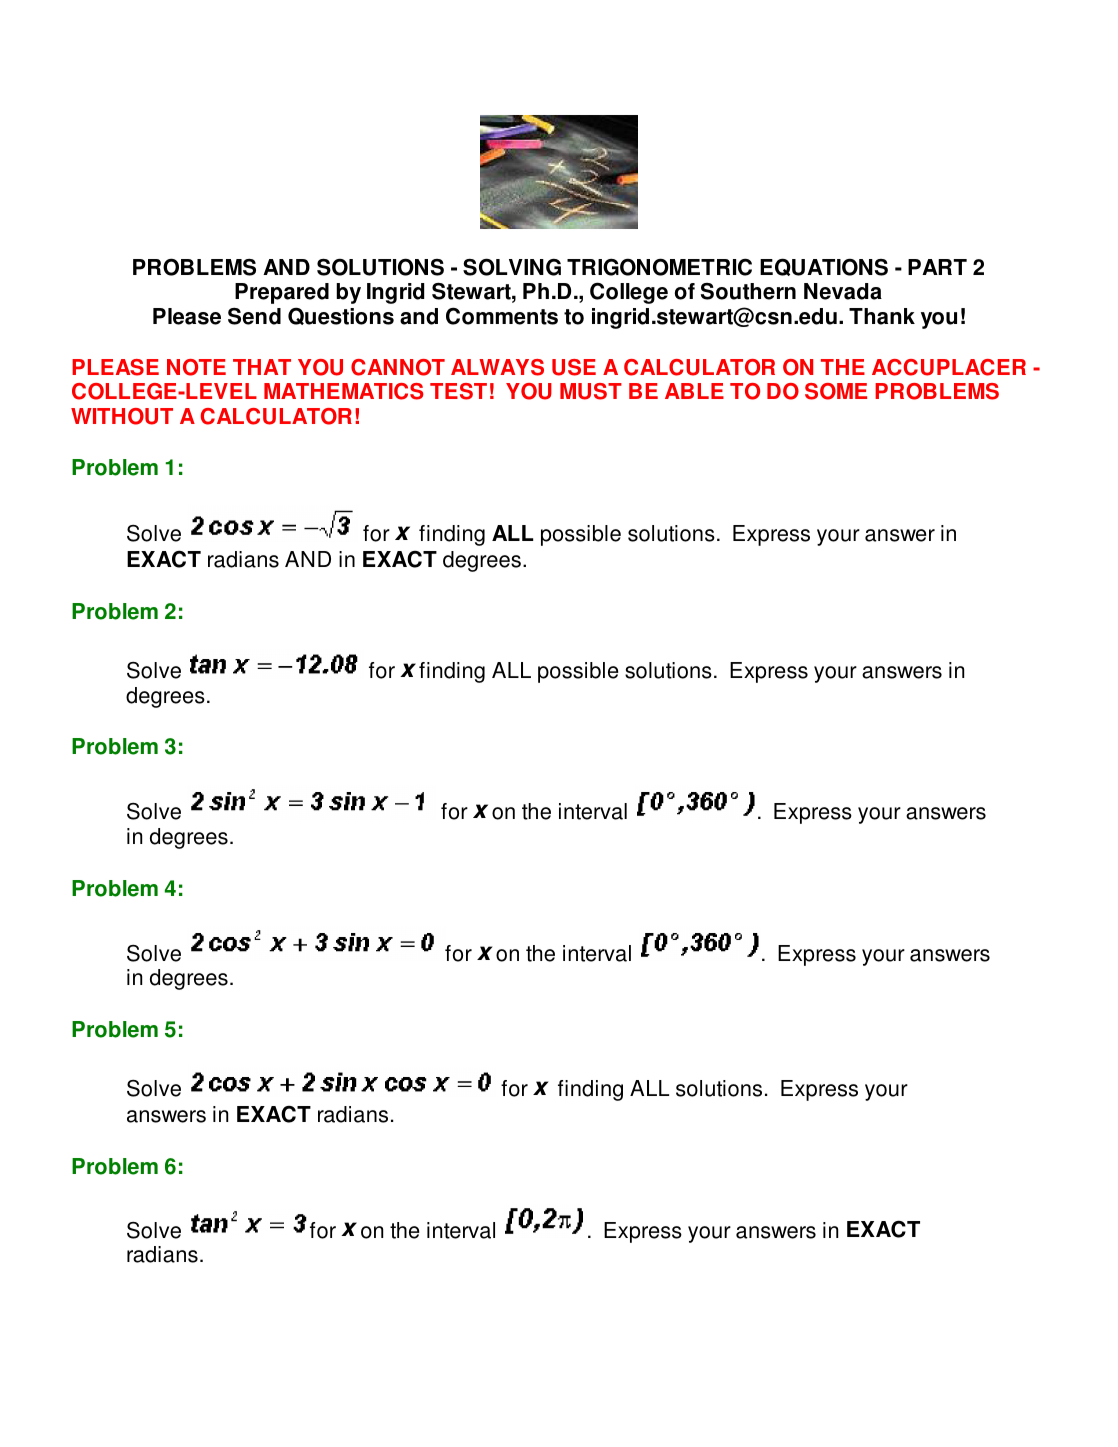 Image resolution: width=1118 pixels, height=1447 pixels. I want to click on WITHOUT, so click(122, 416).
